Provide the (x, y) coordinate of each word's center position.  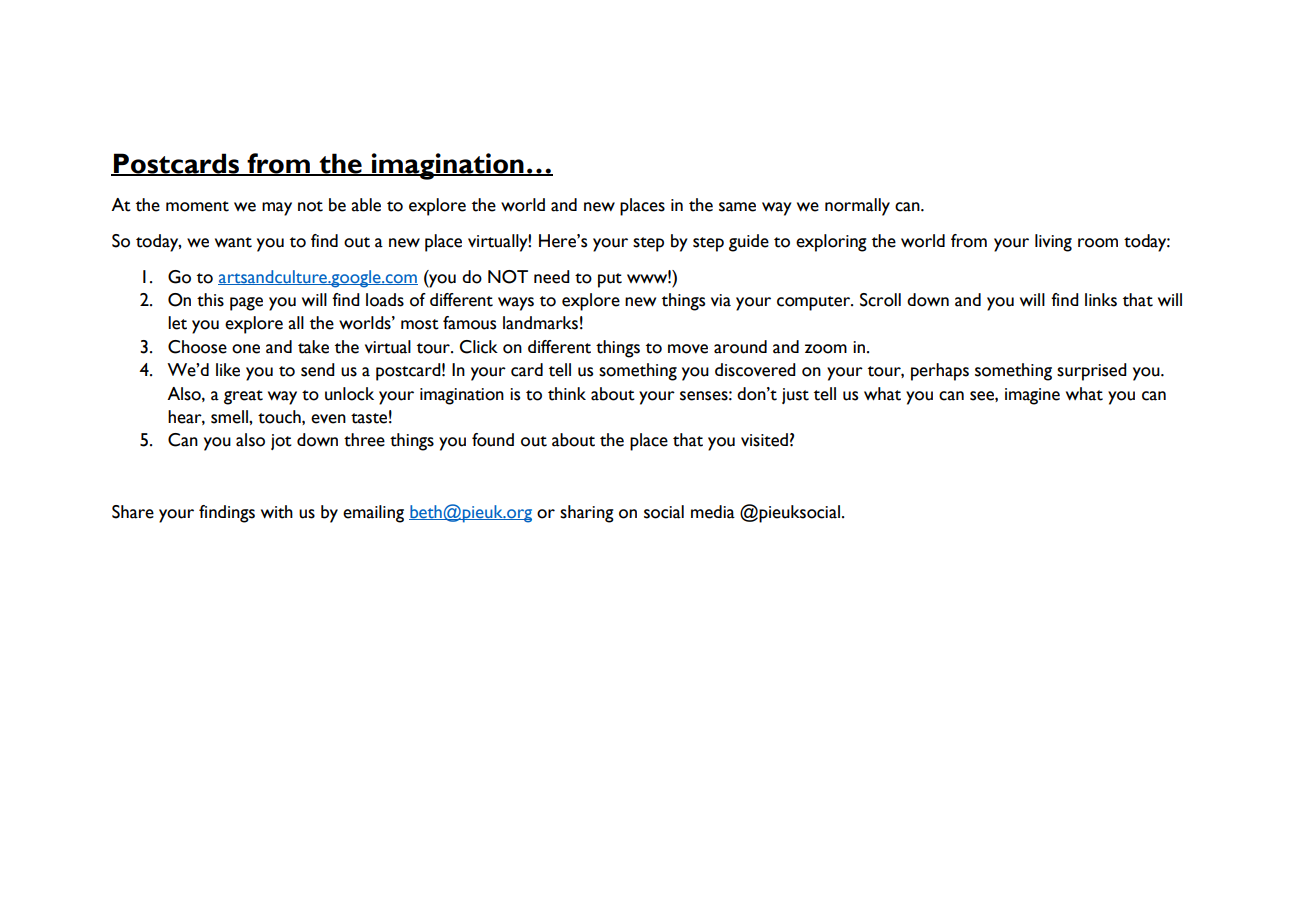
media (713, 512)
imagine (1032, 396)
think (567, 394)
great (243, 397)
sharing (587, 514)
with (277, 512)
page (246, 304)
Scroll (880, 300)
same (737, 207)
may (277, 209)
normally (857, 207)
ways (516, 304)
